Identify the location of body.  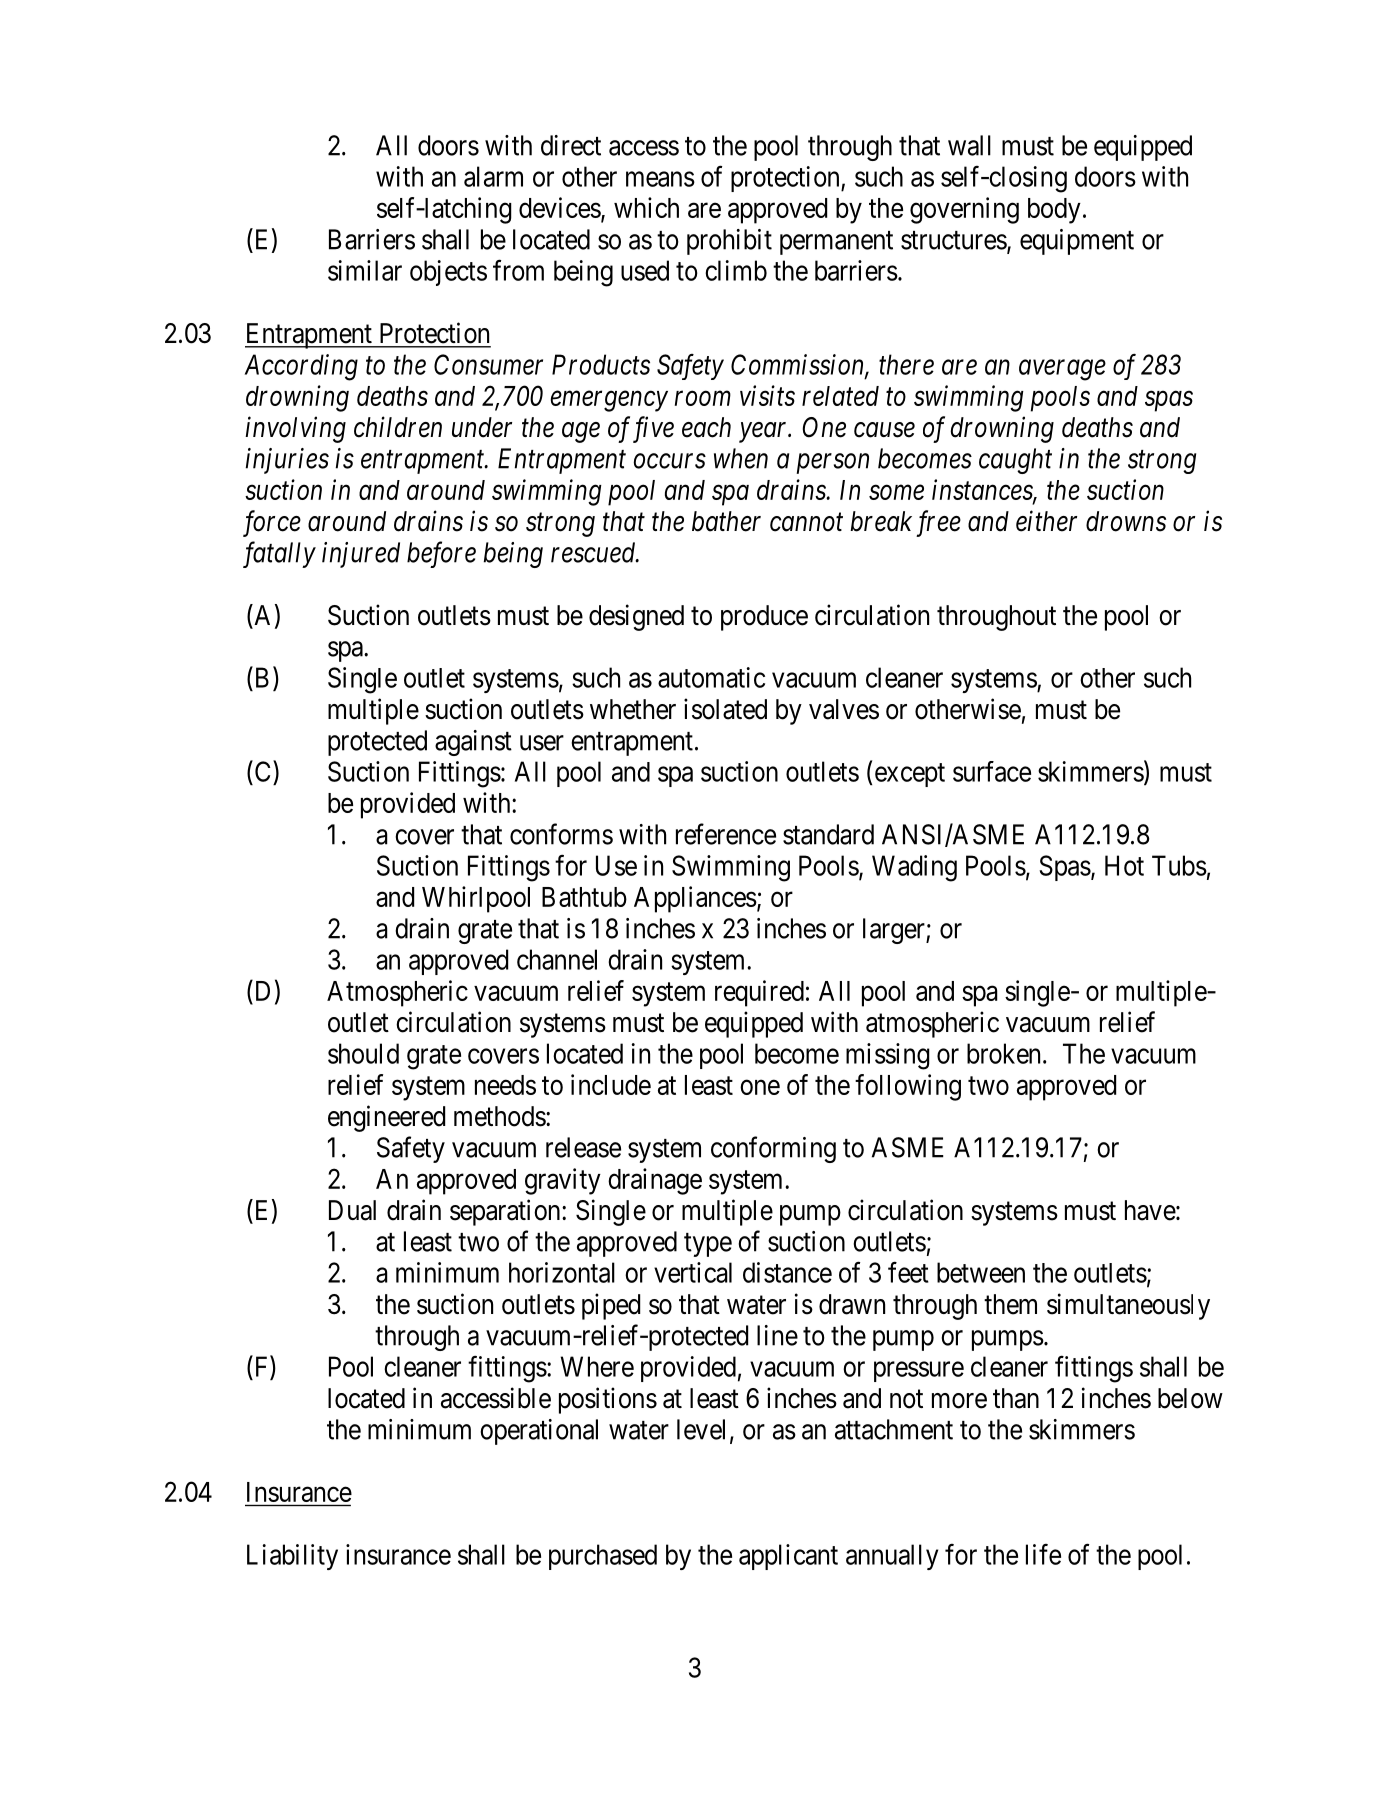
(1054, 211).
